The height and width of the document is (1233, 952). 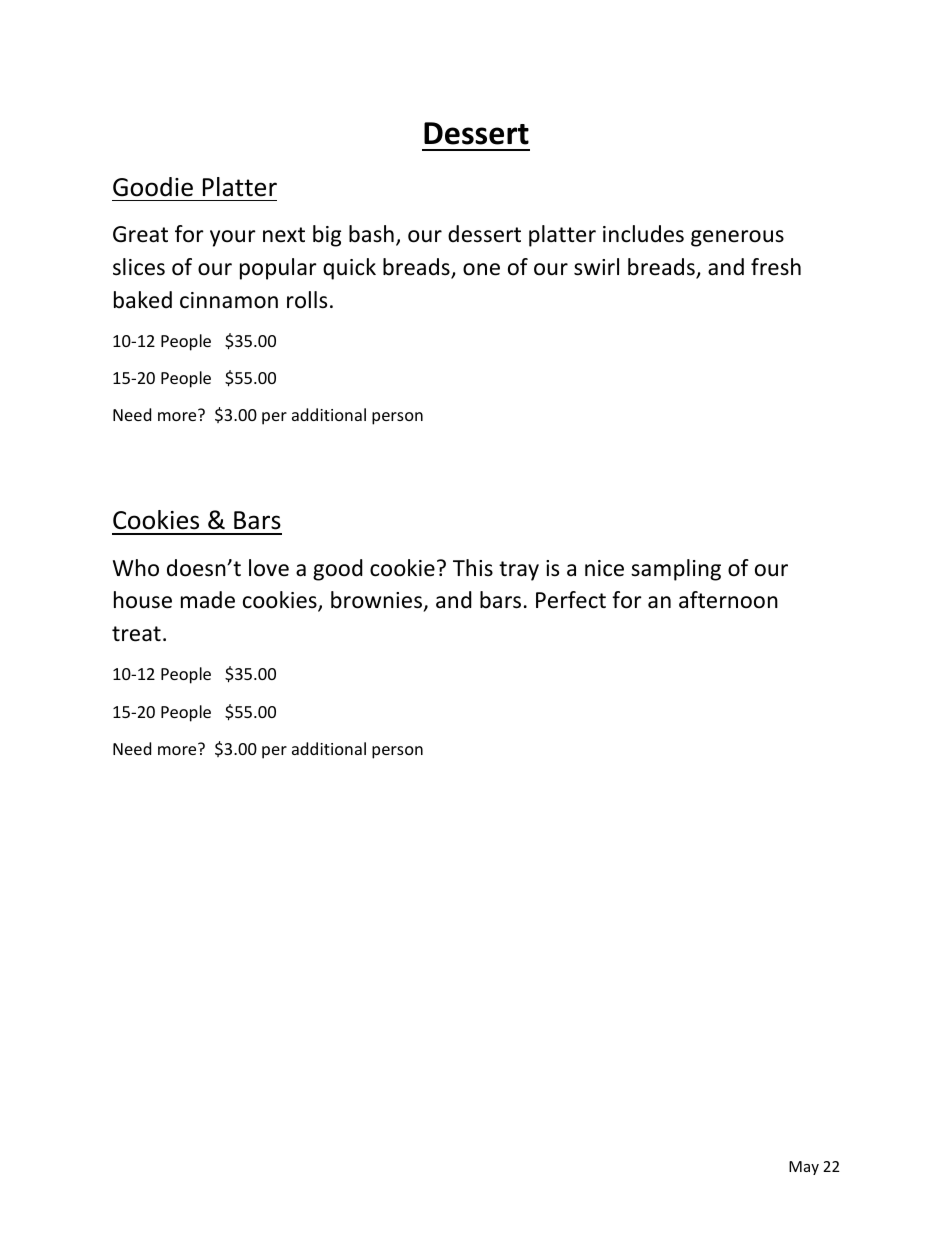 What do you see at coordinates (804, 1168) in the document?
I see `May` at bounding box center [804, 1168].
